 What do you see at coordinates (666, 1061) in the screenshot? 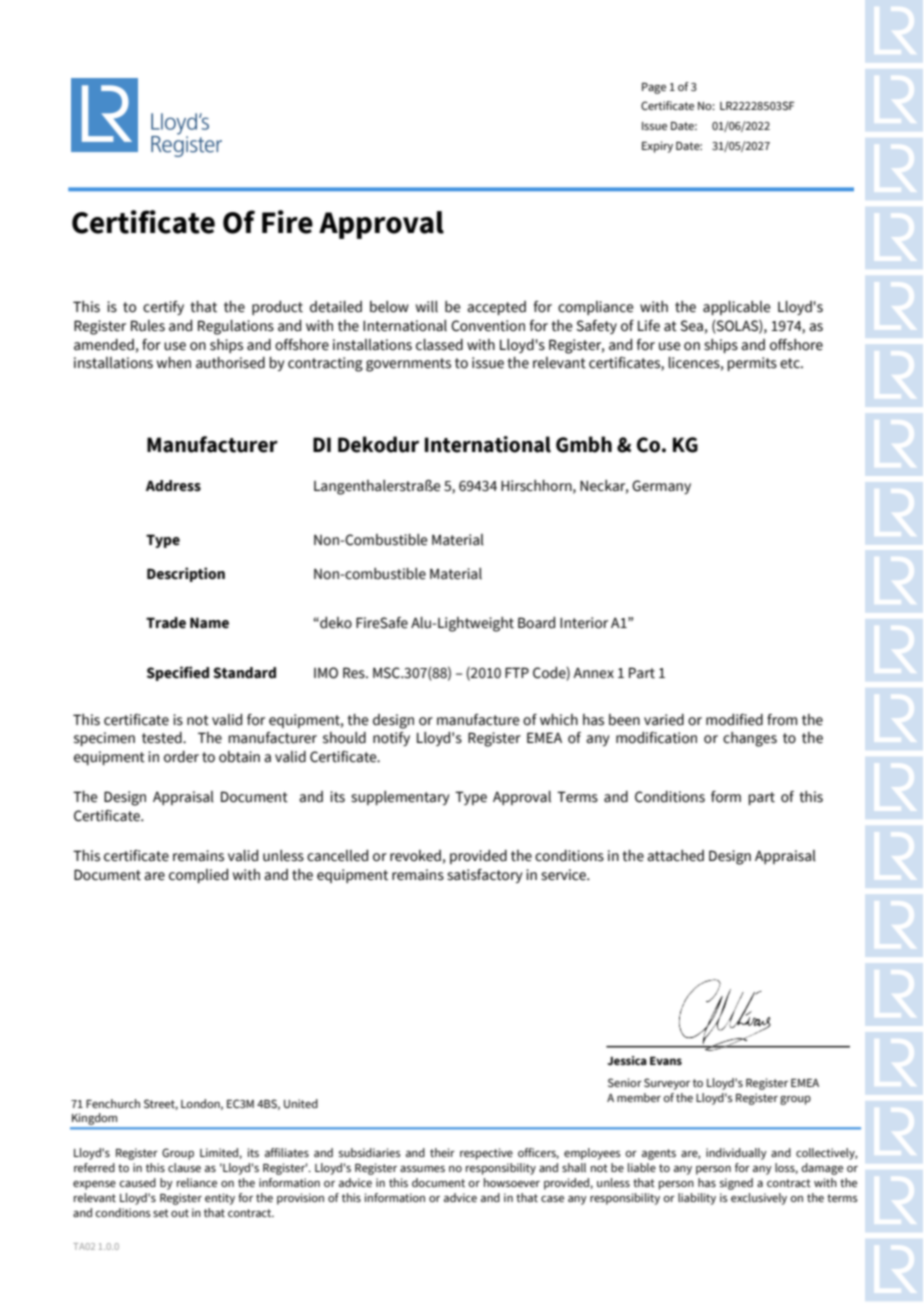
I see `Evans` at bounding box center [666, 1061].
